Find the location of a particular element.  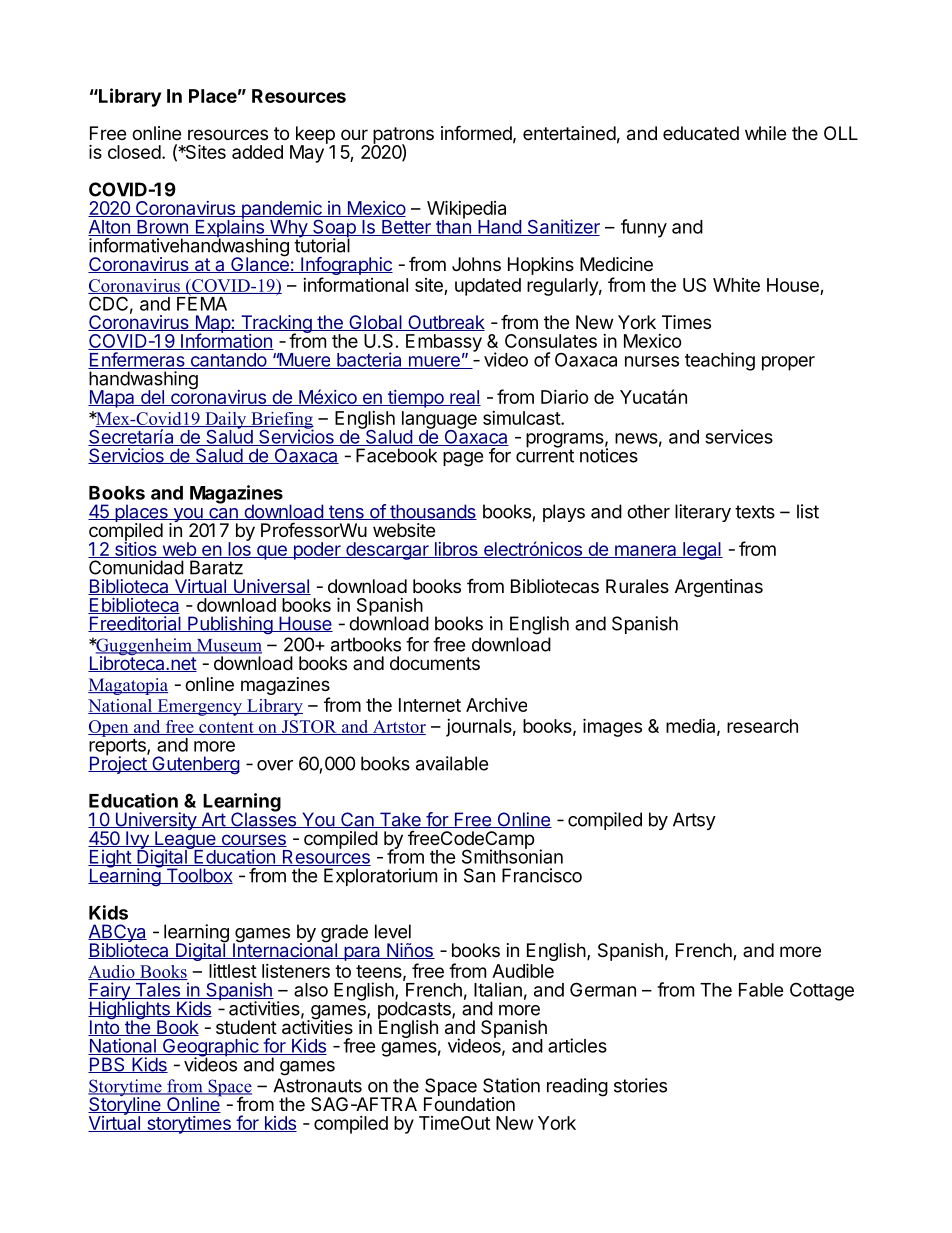

del is located at coordinates (152, 398).
